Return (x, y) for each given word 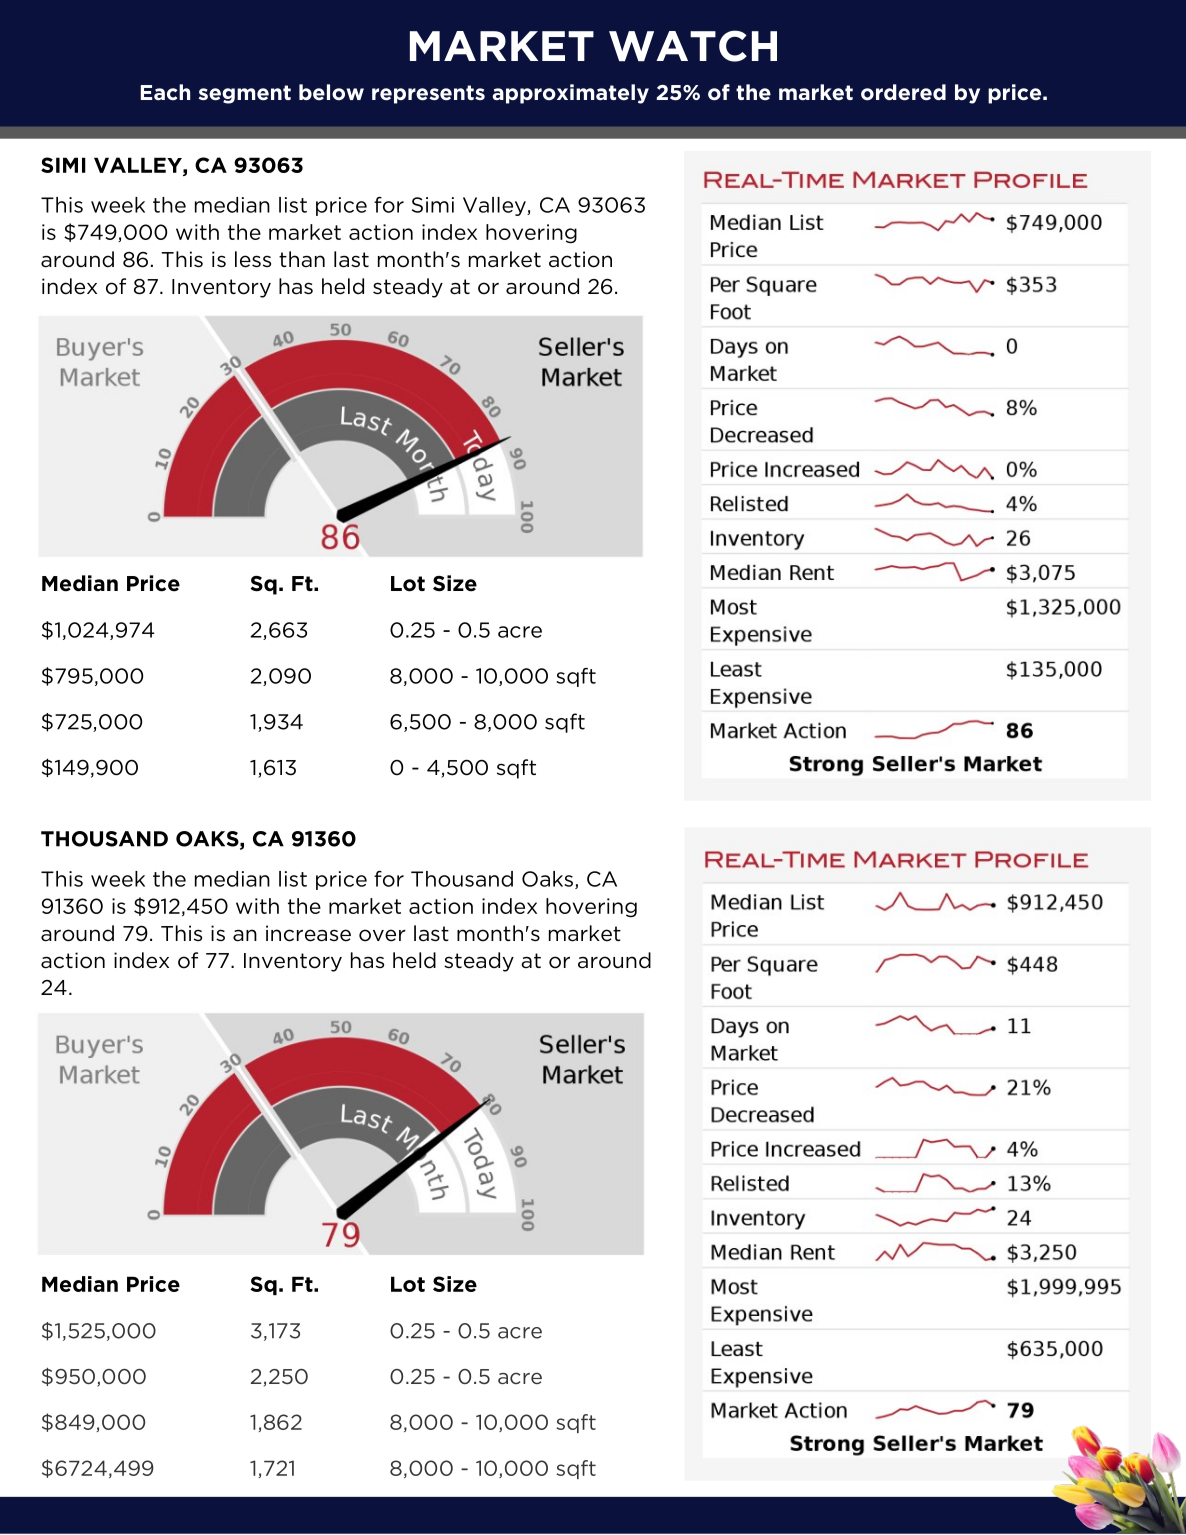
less (253, 259)
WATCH (693, 46)
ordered (903, 92)
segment (245, 94)
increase (308, 933)
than (302, 259)
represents (428, 94)
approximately (571, 94)
